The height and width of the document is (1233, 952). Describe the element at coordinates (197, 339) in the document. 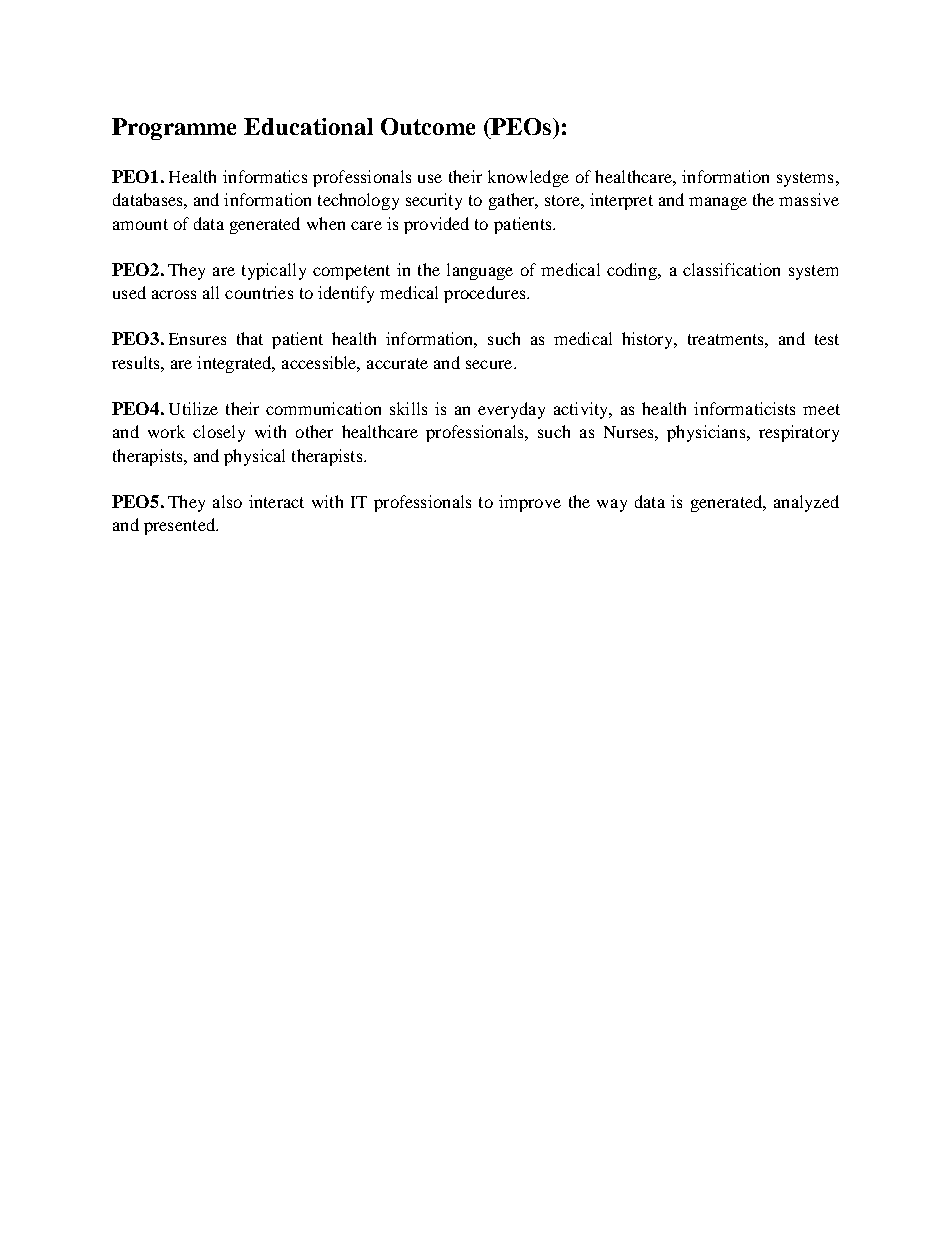

I see `Ensures` at that location.
